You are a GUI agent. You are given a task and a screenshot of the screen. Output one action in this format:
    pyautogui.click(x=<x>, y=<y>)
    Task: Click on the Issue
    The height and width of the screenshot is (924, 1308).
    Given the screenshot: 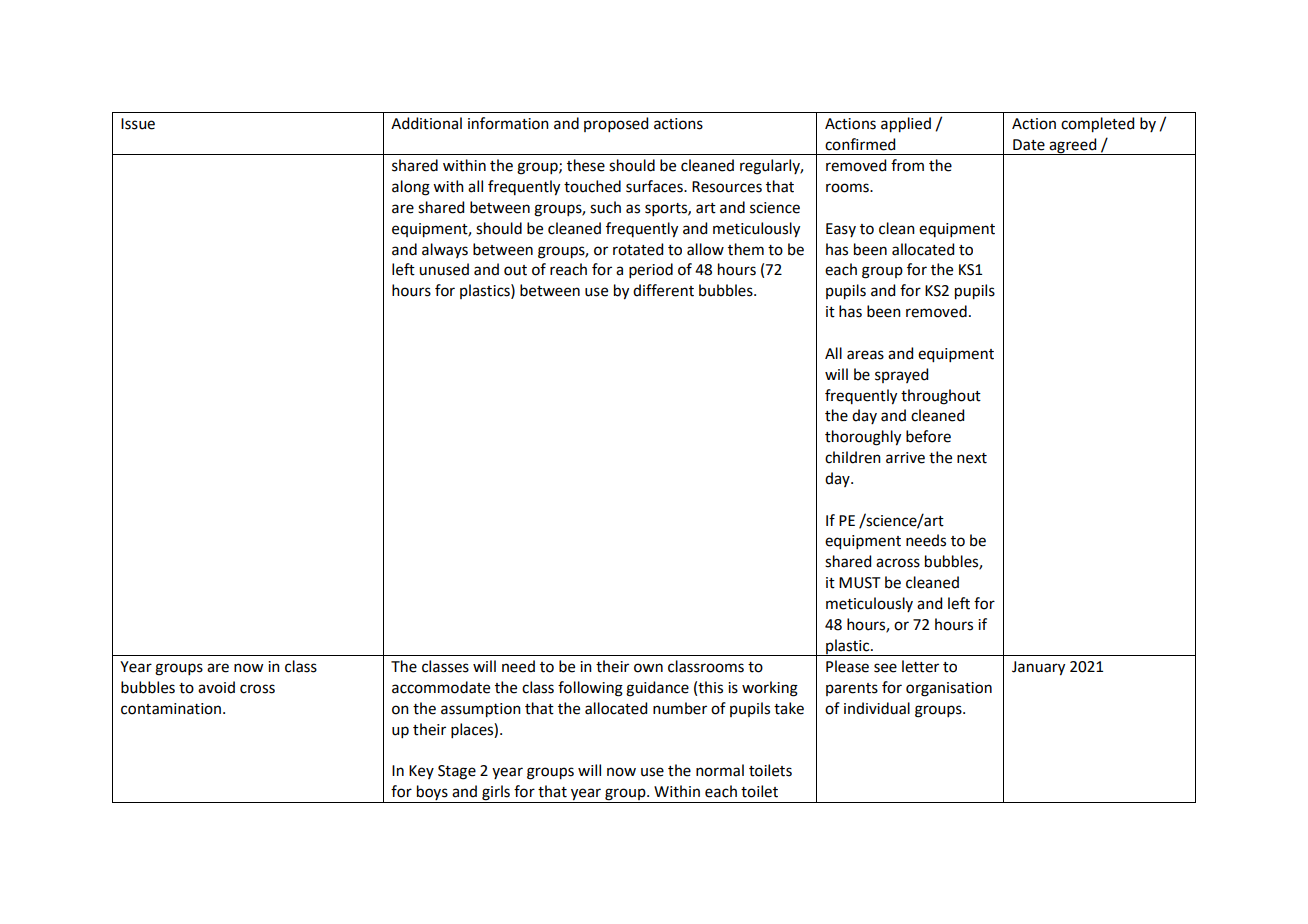 What is the action you would take?
    pyautogui.click(x=138, y=124)
